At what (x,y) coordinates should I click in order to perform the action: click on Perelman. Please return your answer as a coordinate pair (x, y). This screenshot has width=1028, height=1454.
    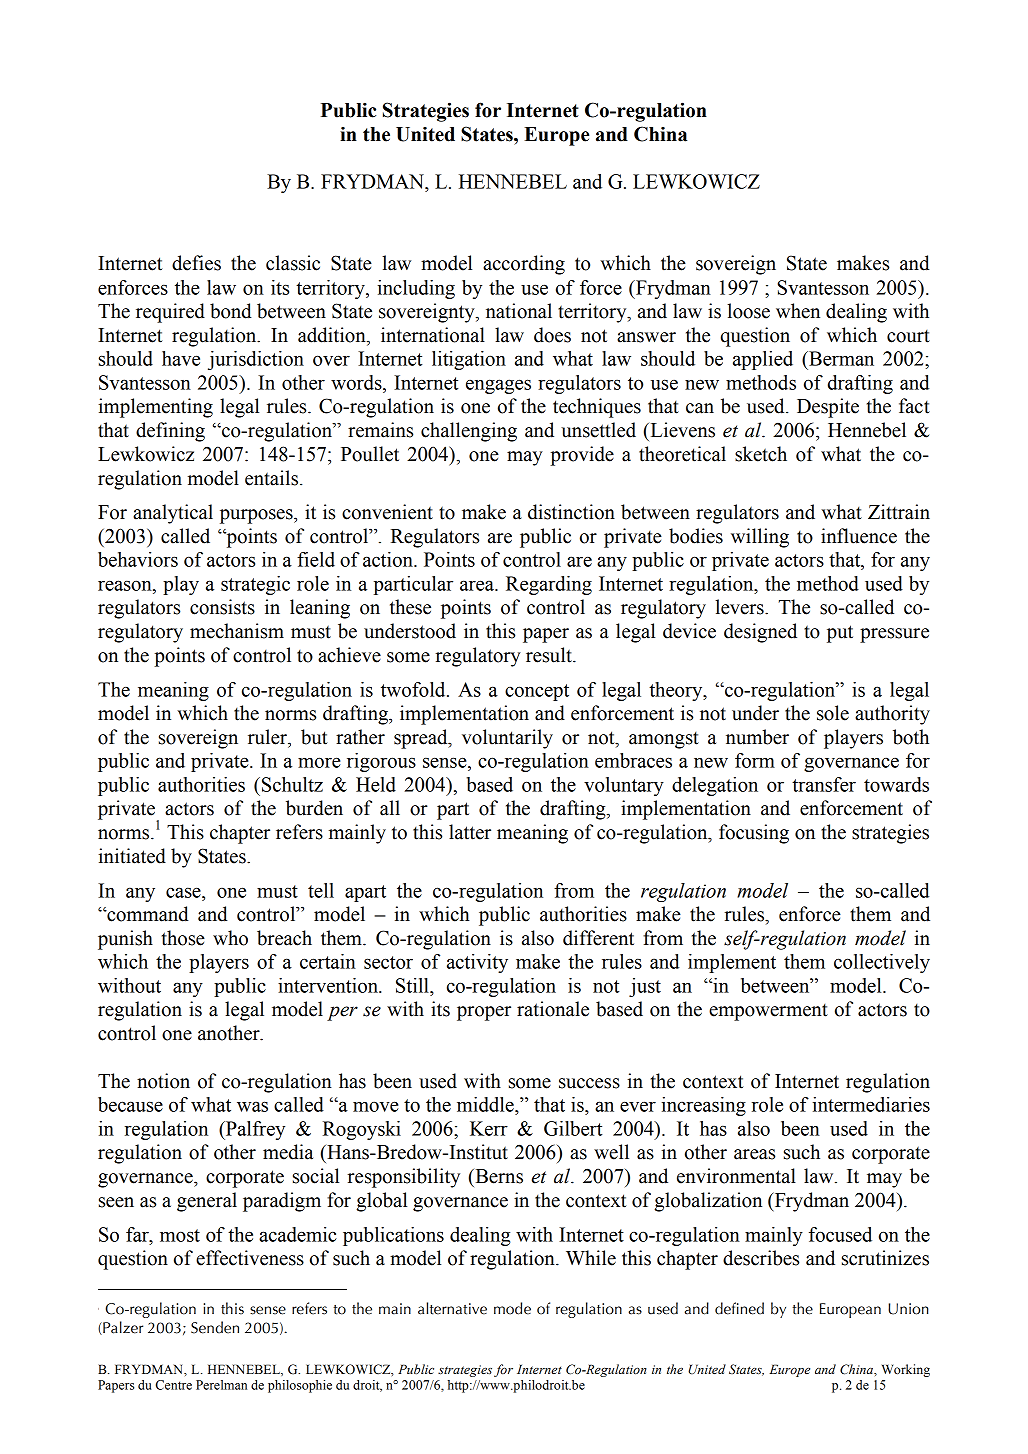
    Looking at the image, I should click on (221, 1385).
